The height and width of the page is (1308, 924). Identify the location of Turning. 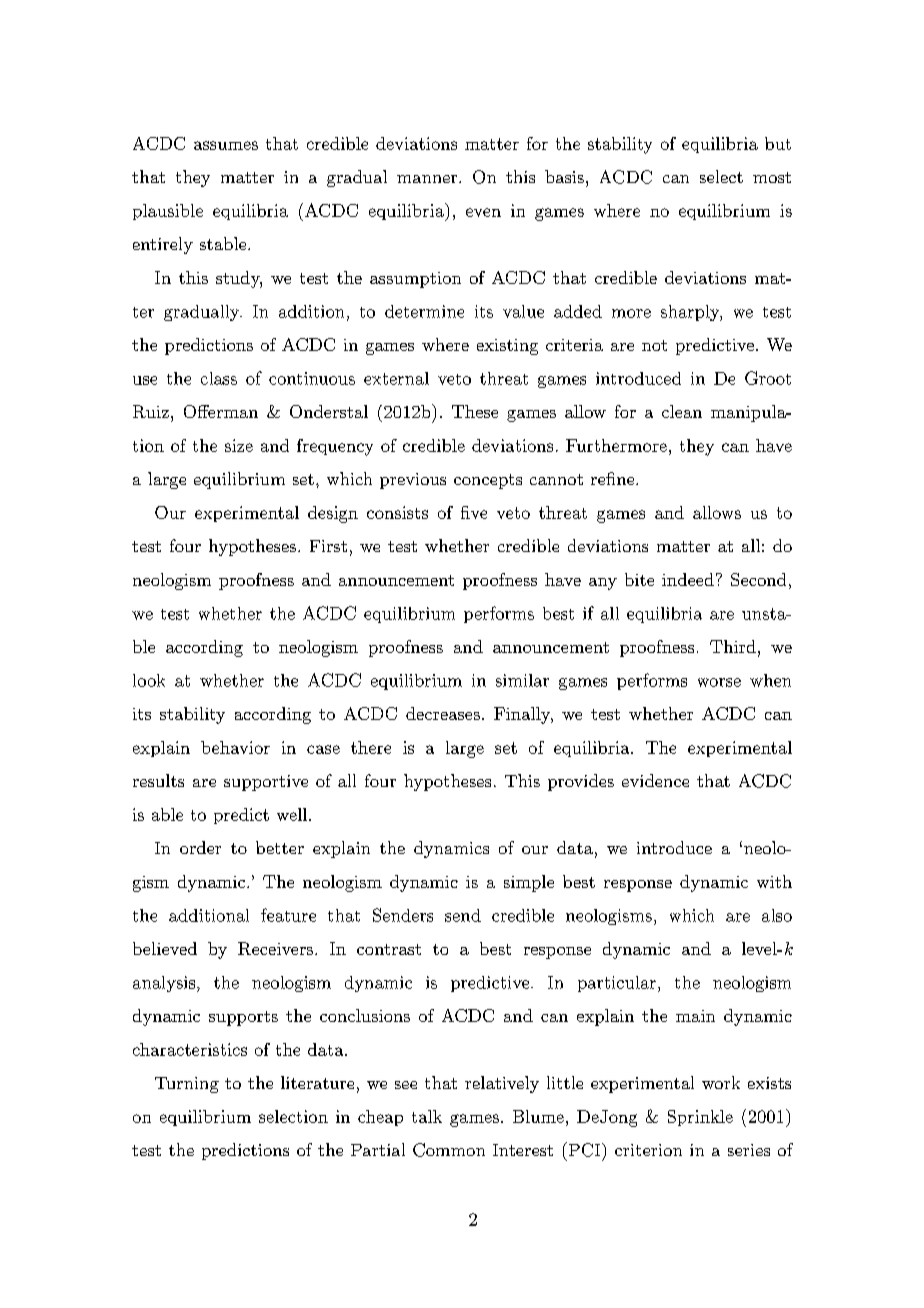
(187, 1085).
